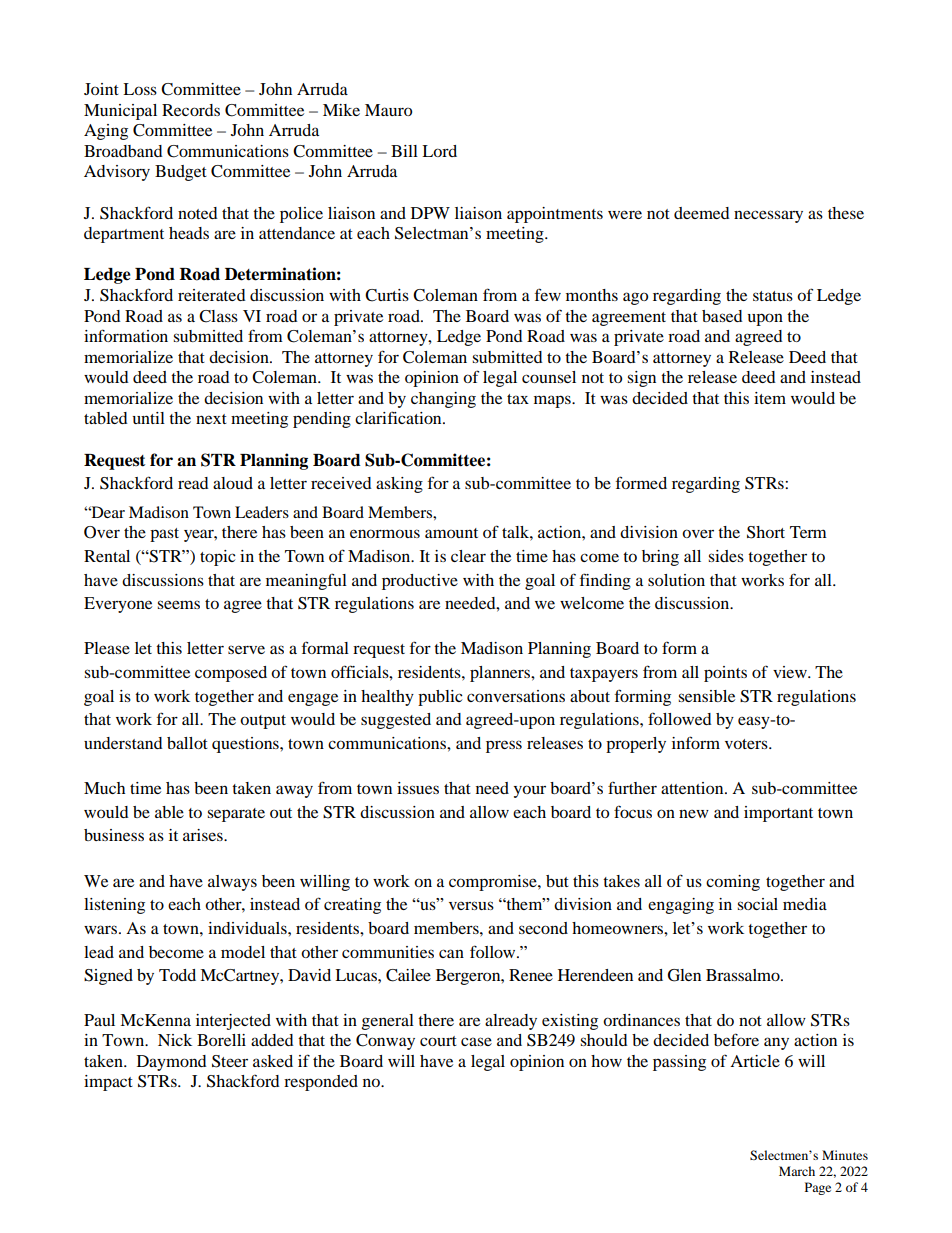 Image resolution: width=952 pixels, height=1233 pixels. I want to click on seems, so click(178, 604).
